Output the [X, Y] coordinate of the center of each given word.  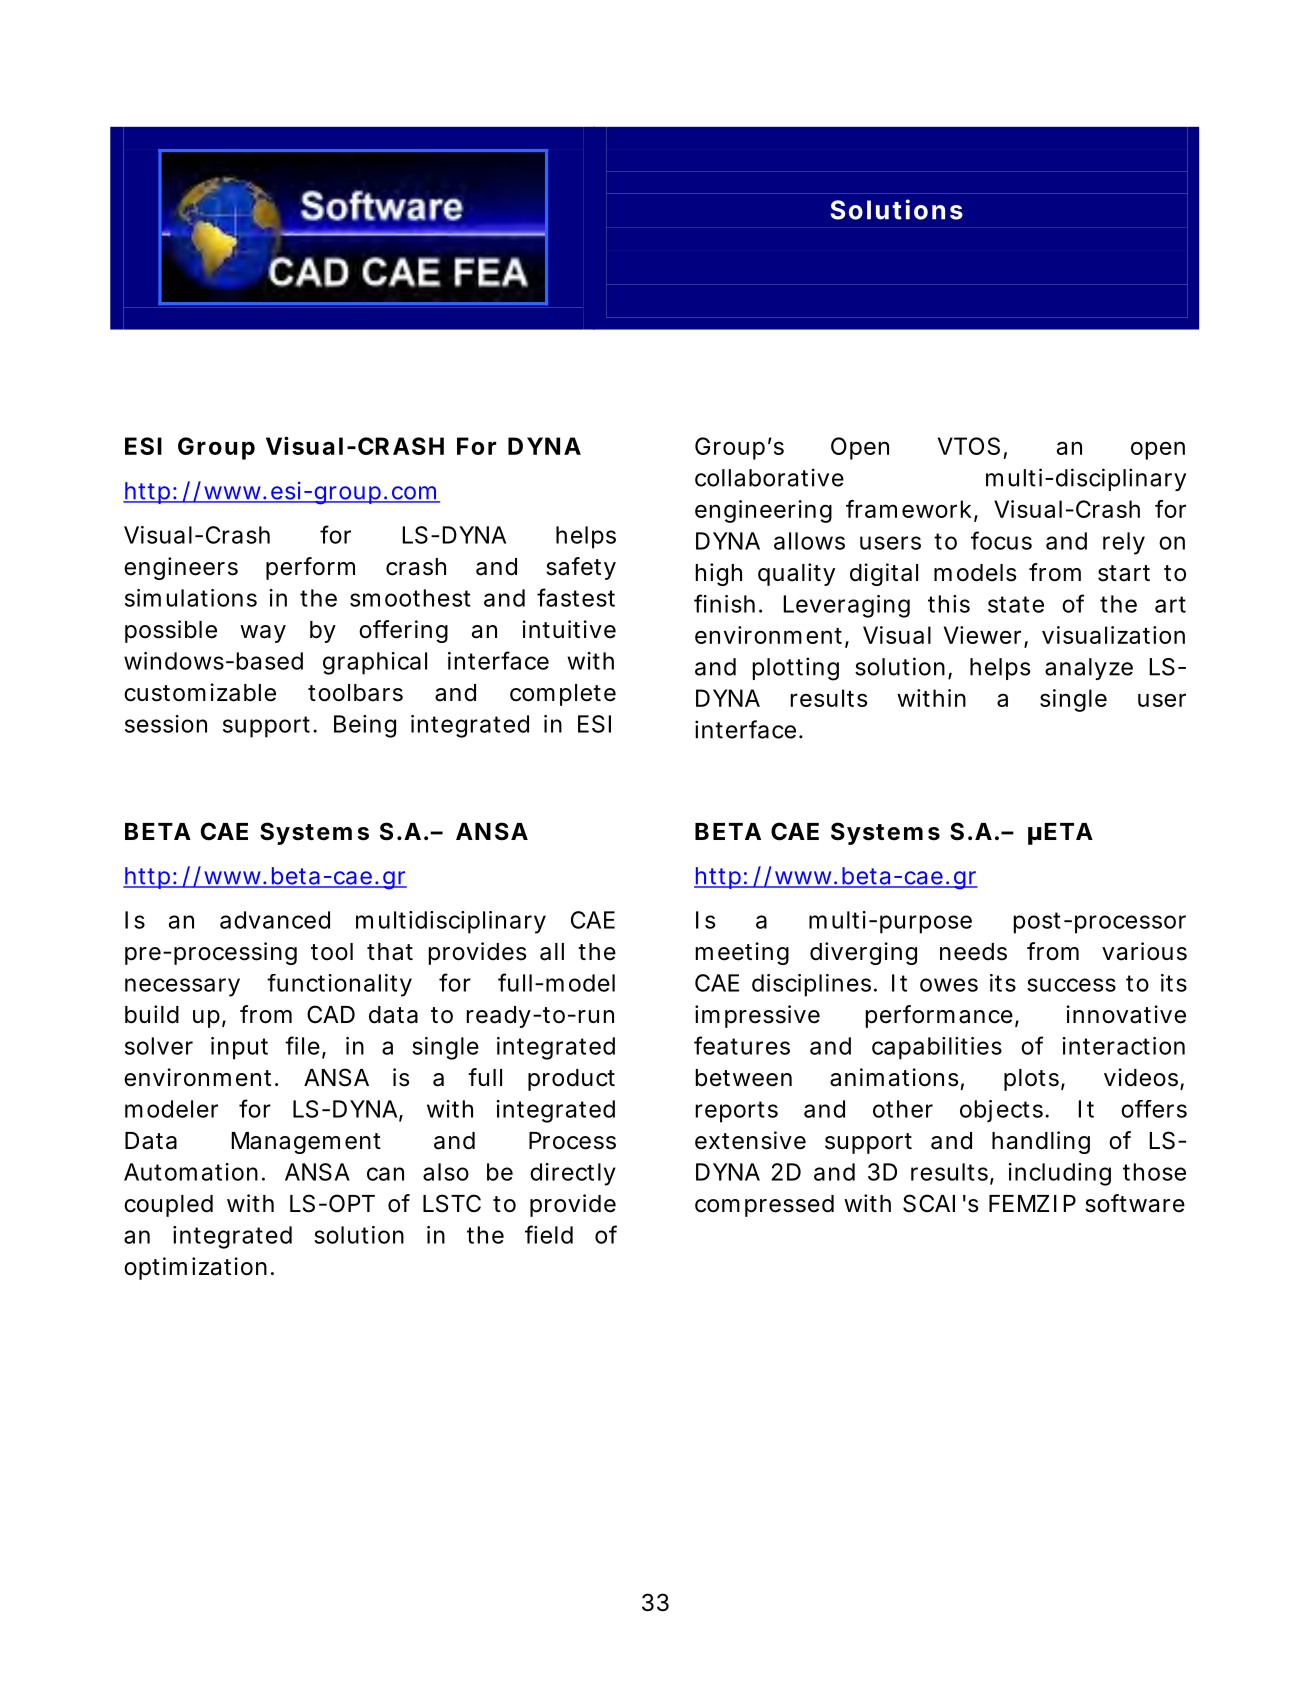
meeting [742, 953]
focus [1001, 540]
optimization [195, 1268]
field [549, 1234]
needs [973, 952]
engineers [181, 568]
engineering [763, 511]
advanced [275, 920]
